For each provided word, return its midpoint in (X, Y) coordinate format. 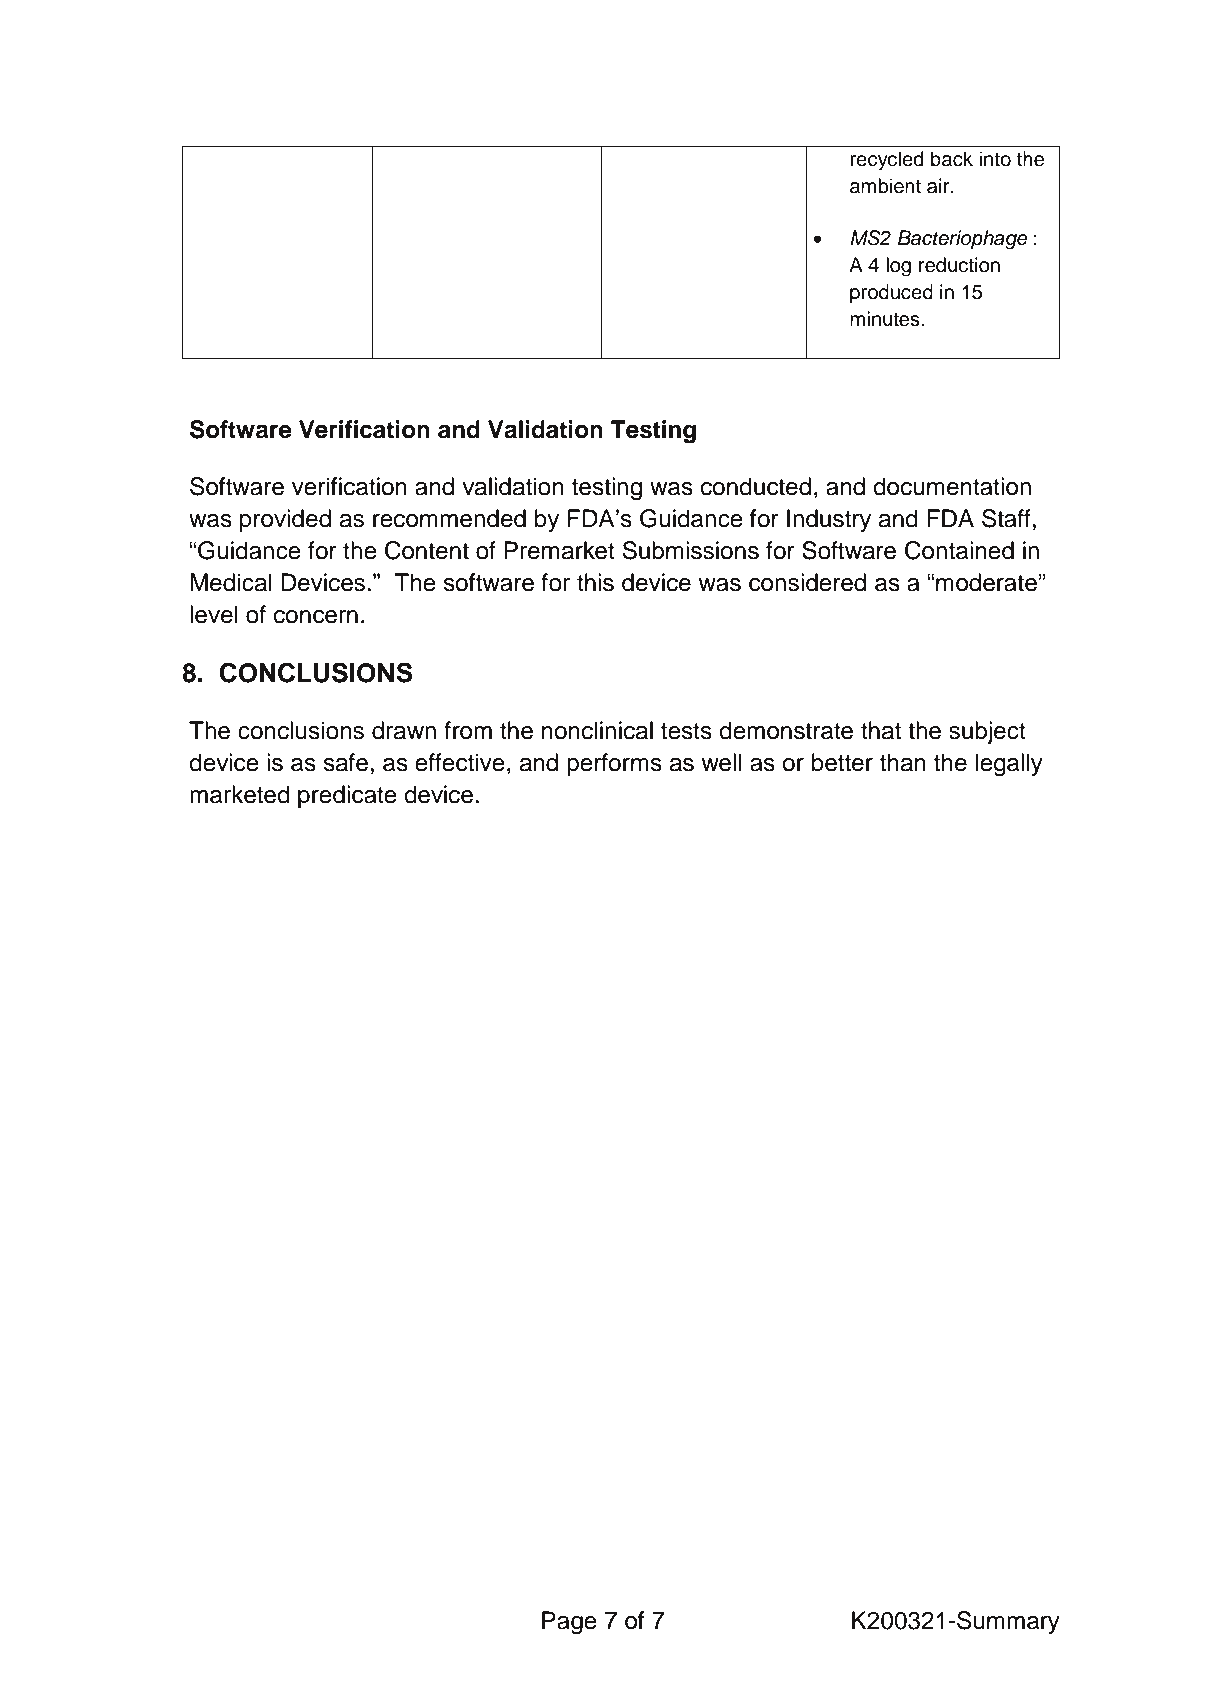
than (903, 762)
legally (1009, 765)
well (721, 762)
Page (569, 1623)
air (939, 186)
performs (614, 764)
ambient (885, 186)
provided (285, 520)
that (881, 730)
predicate (347, 796)
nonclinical (597, 730)
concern (316, 617)
